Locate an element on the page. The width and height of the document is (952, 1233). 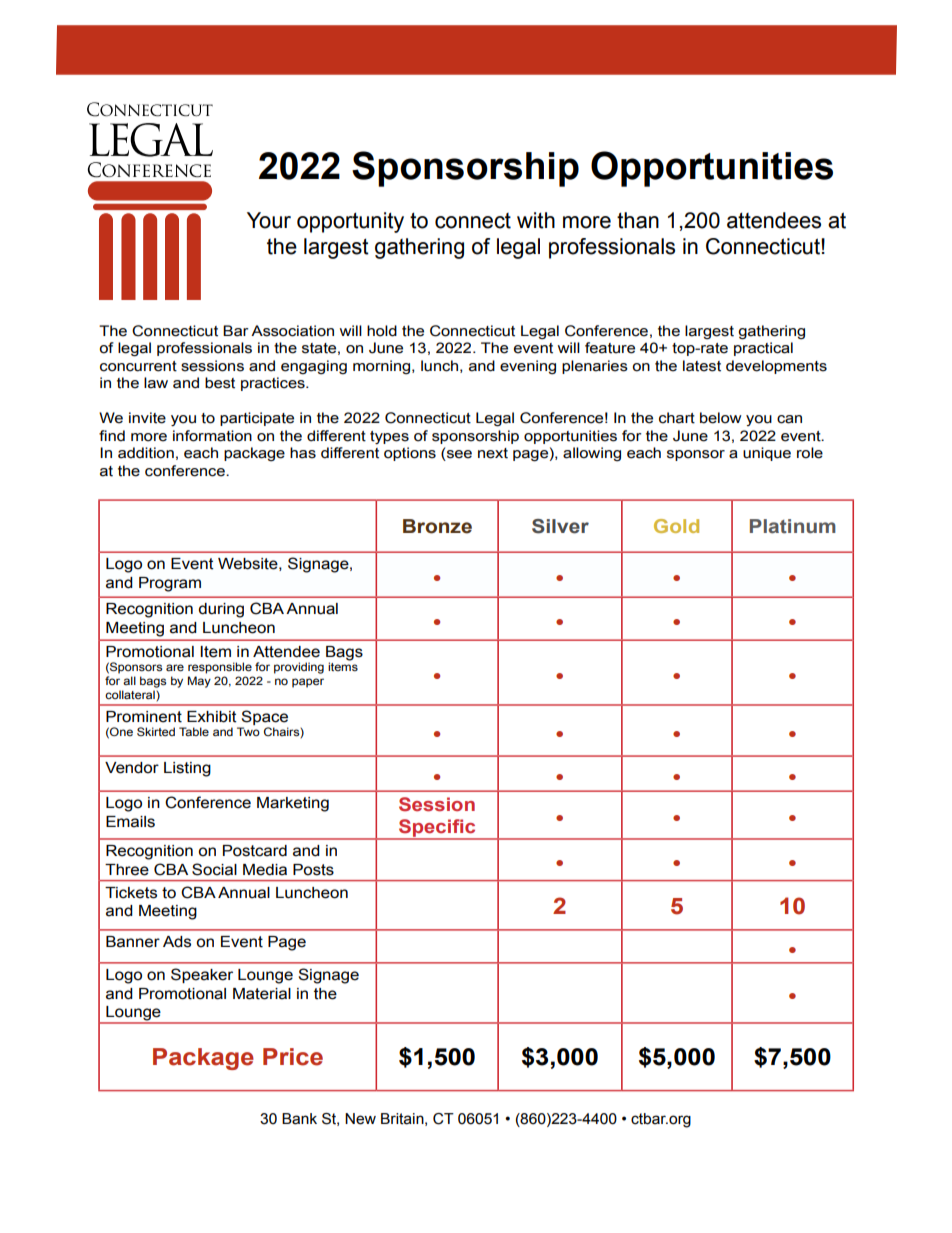
Price is located at coordinates (293, 1057).
